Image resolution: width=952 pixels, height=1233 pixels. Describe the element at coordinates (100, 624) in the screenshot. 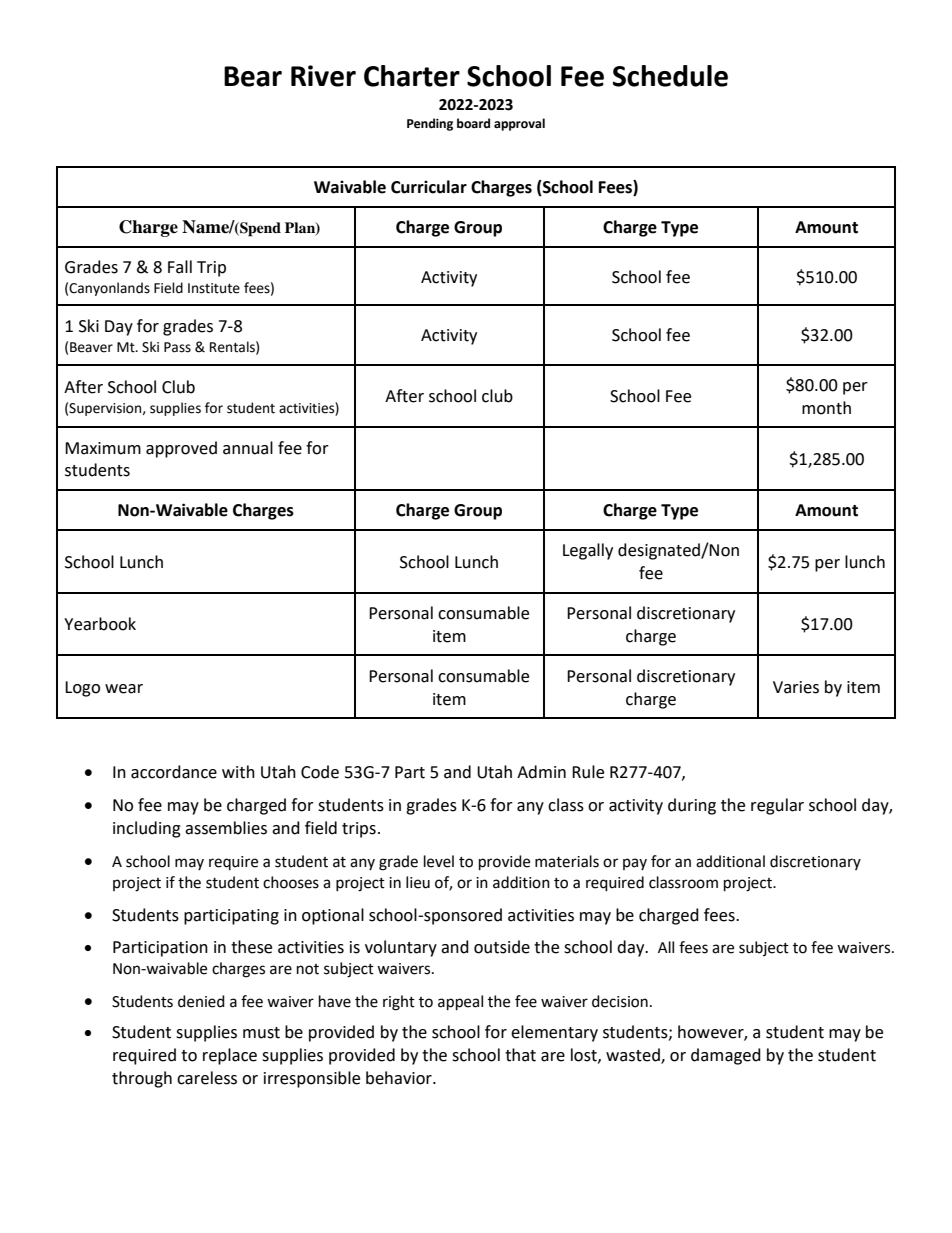

I see `Yearbook` at that location.
